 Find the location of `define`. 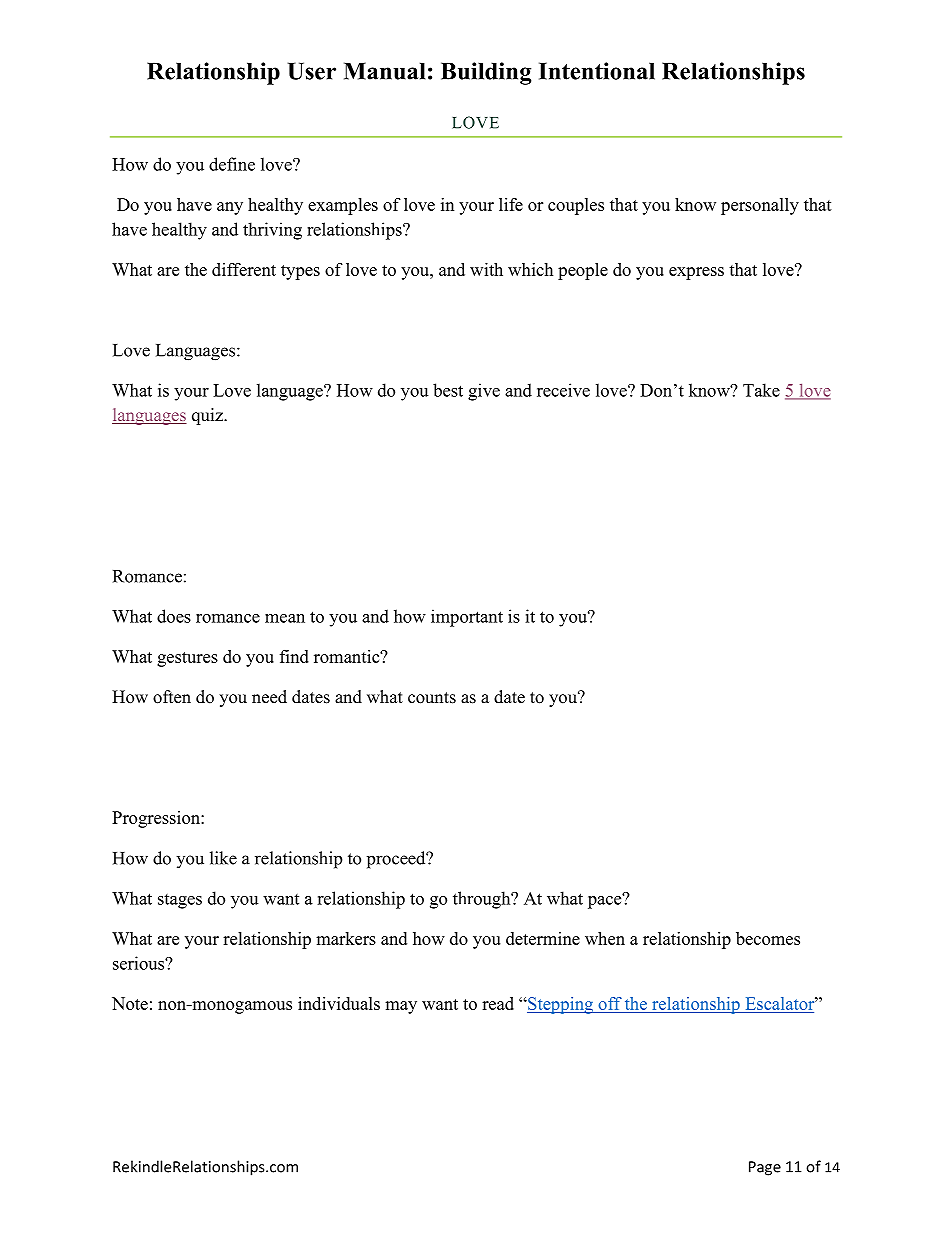

define is located at coordinates (232, 164).
